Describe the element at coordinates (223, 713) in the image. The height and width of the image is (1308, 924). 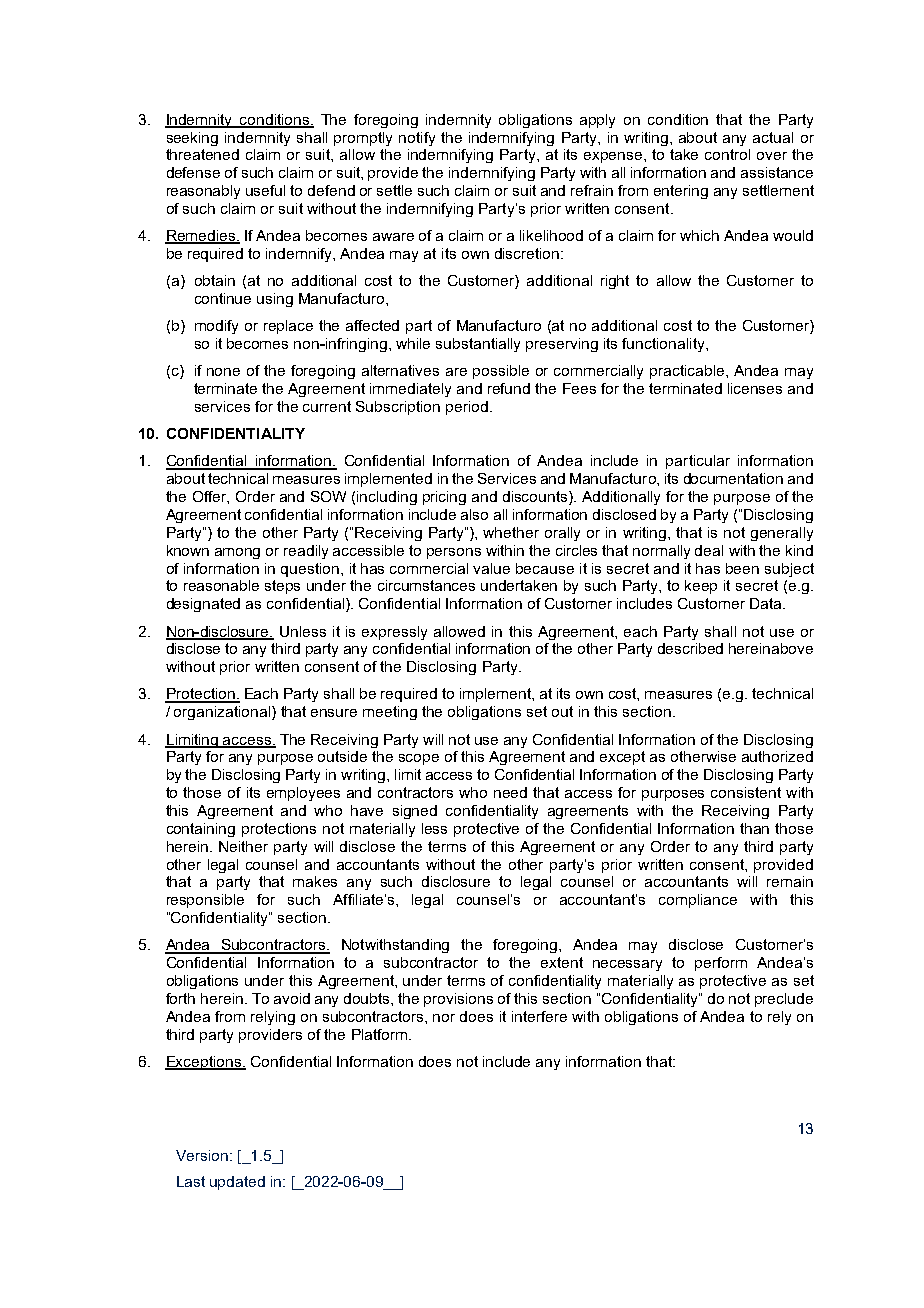
I see `organizational` at that location.
